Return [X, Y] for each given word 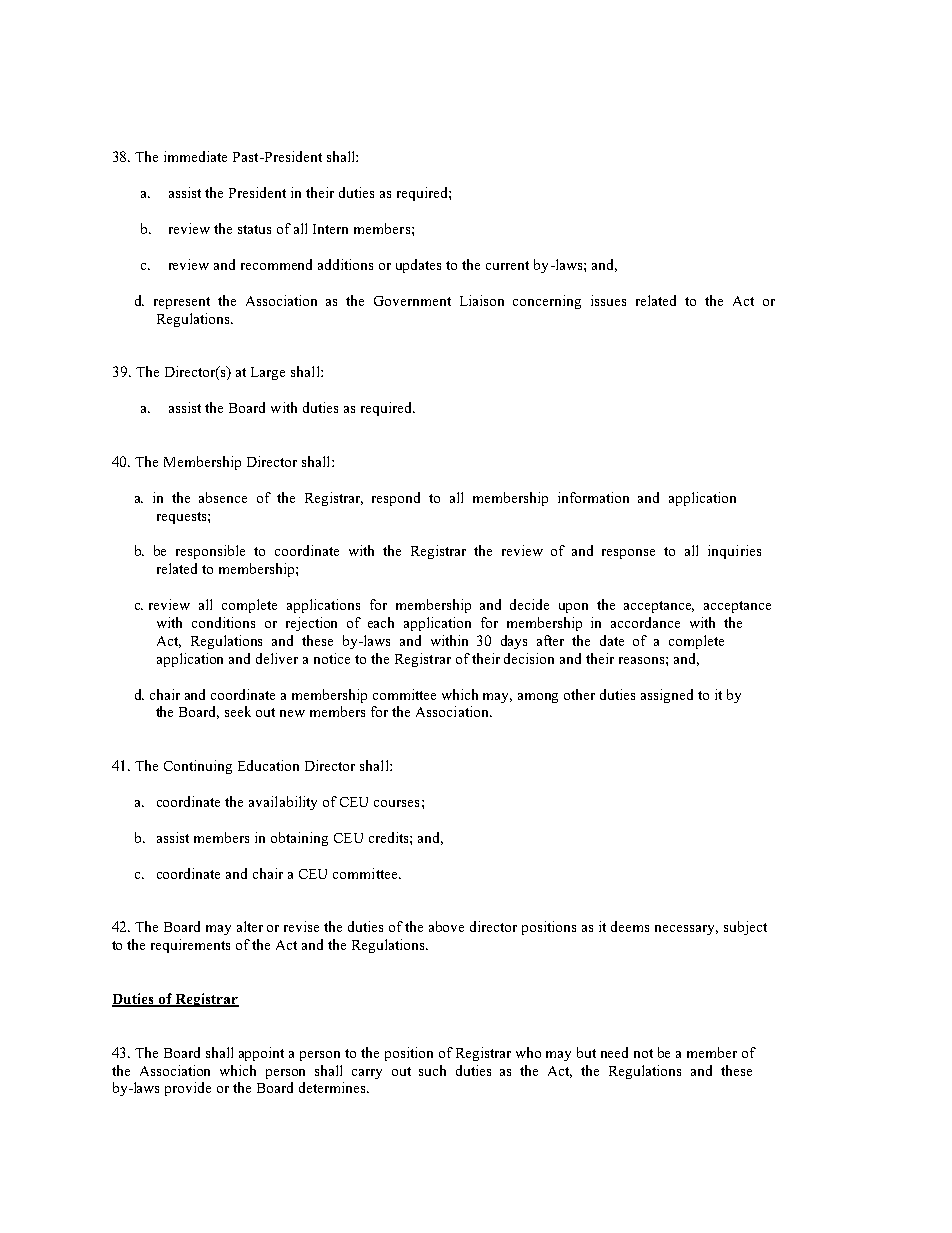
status [254, 229]
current [507, 265]
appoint [261, 1054]
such [432, 1070]
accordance [645, 622]
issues [608, 300]
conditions [223, 622]
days [514, 642]
